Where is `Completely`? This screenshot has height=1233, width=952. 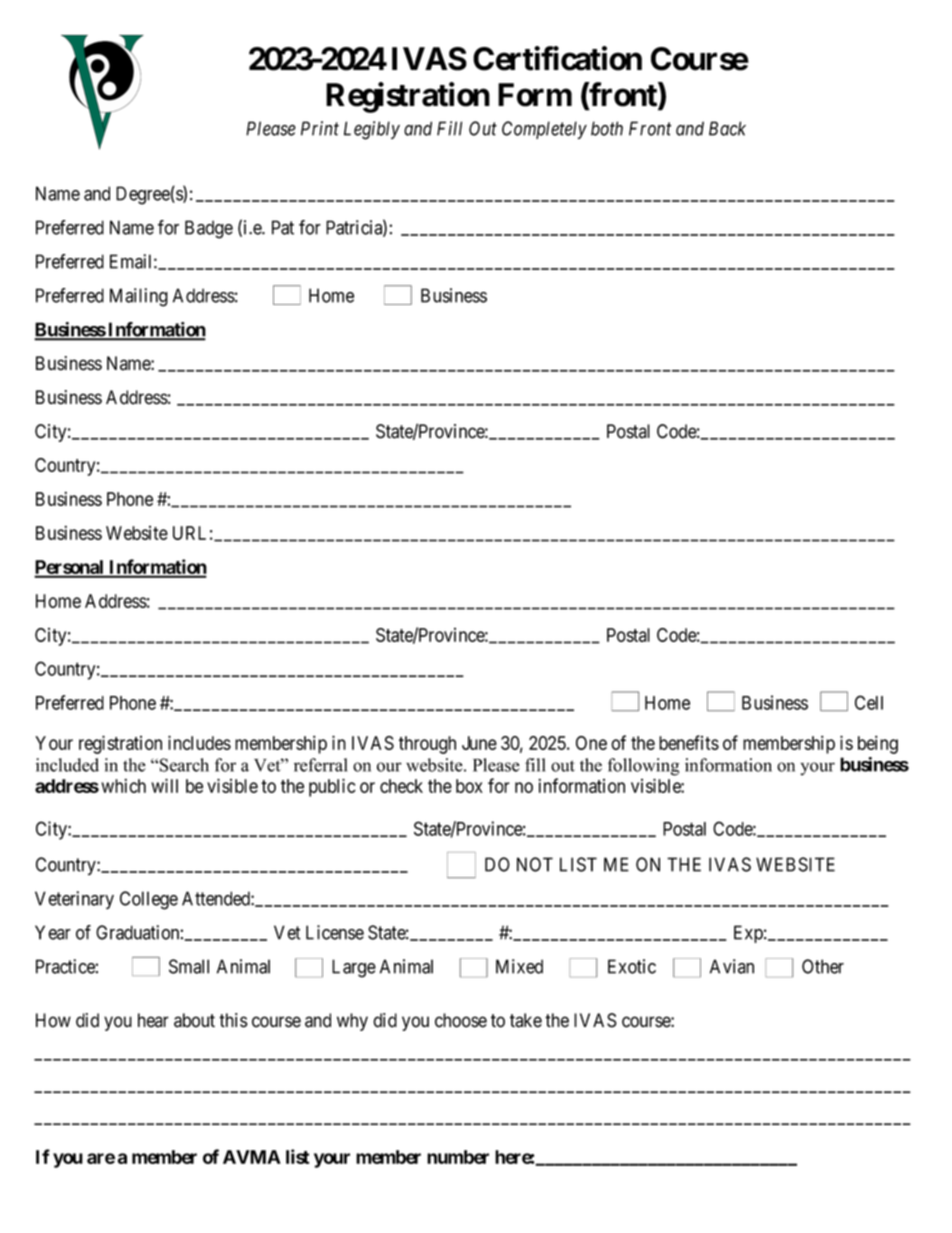 Completely is located at coordinates (544, 130).
